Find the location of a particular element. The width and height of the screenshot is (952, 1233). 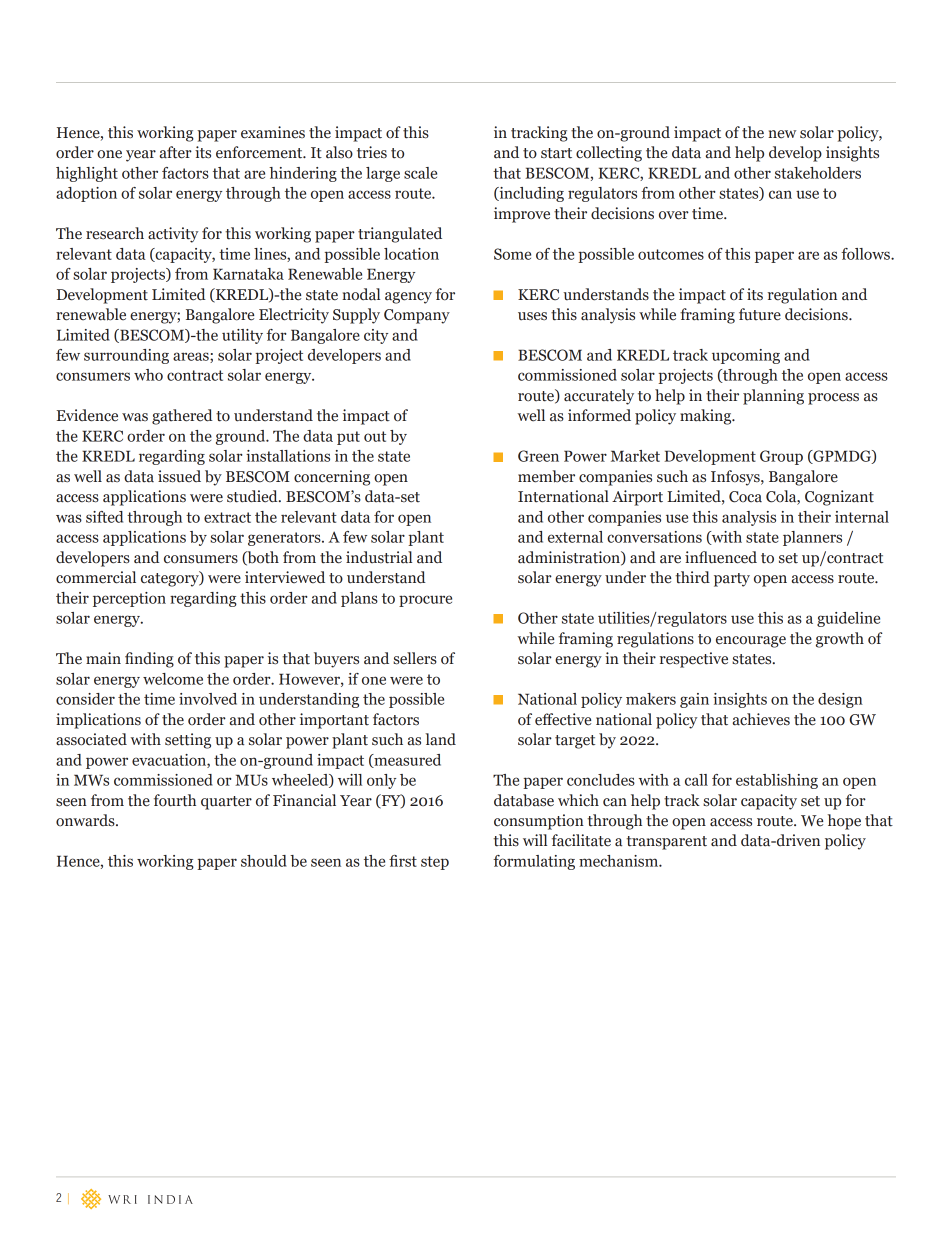

accurately is located at coordinates (599, 397).
